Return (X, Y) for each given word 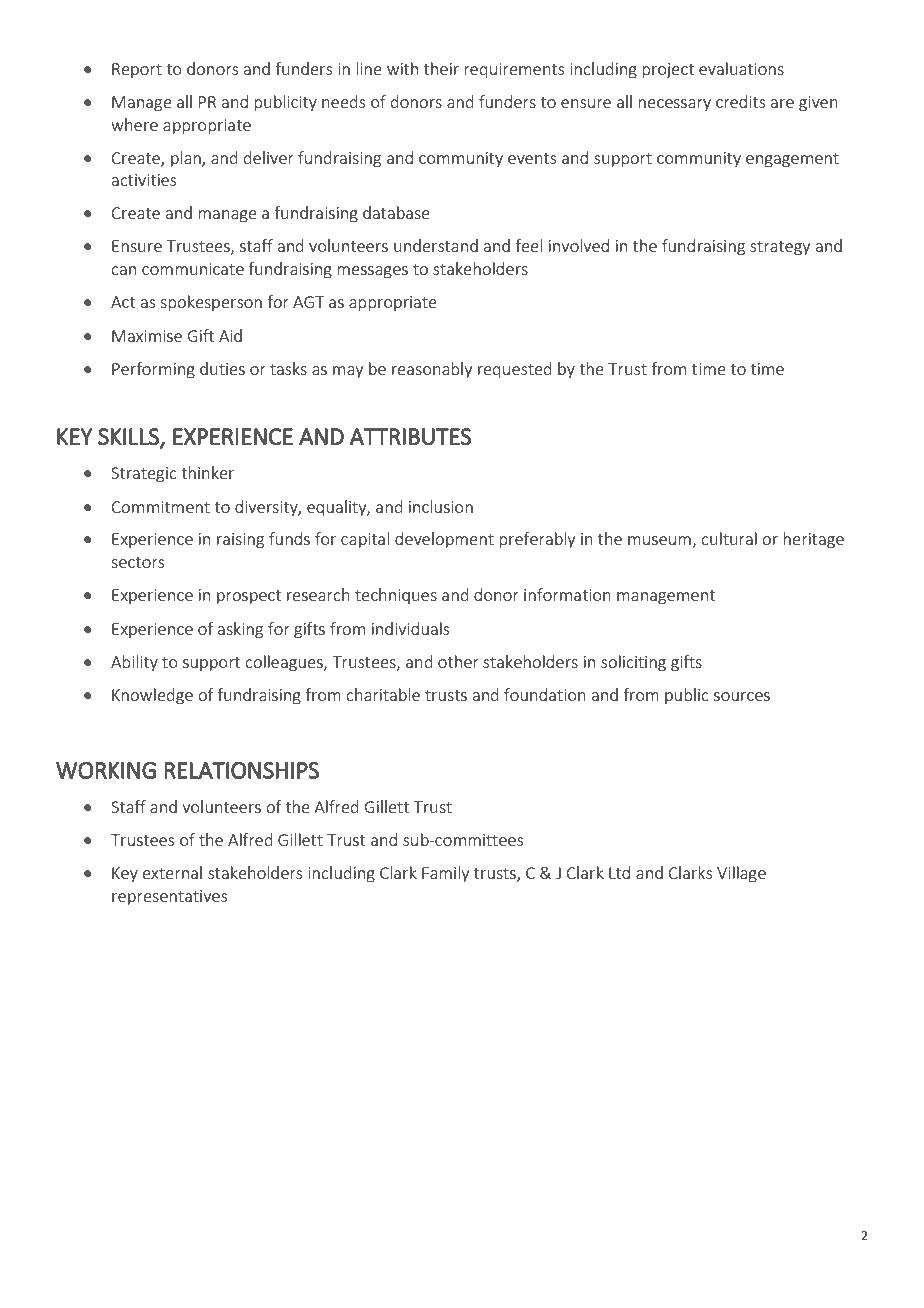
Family (445, 874)
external (172, 872)
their (441, 68)
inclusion (441, 506)
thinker (207, 472)
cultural (729, 538)
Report (137, 70)
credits (740, 101)
